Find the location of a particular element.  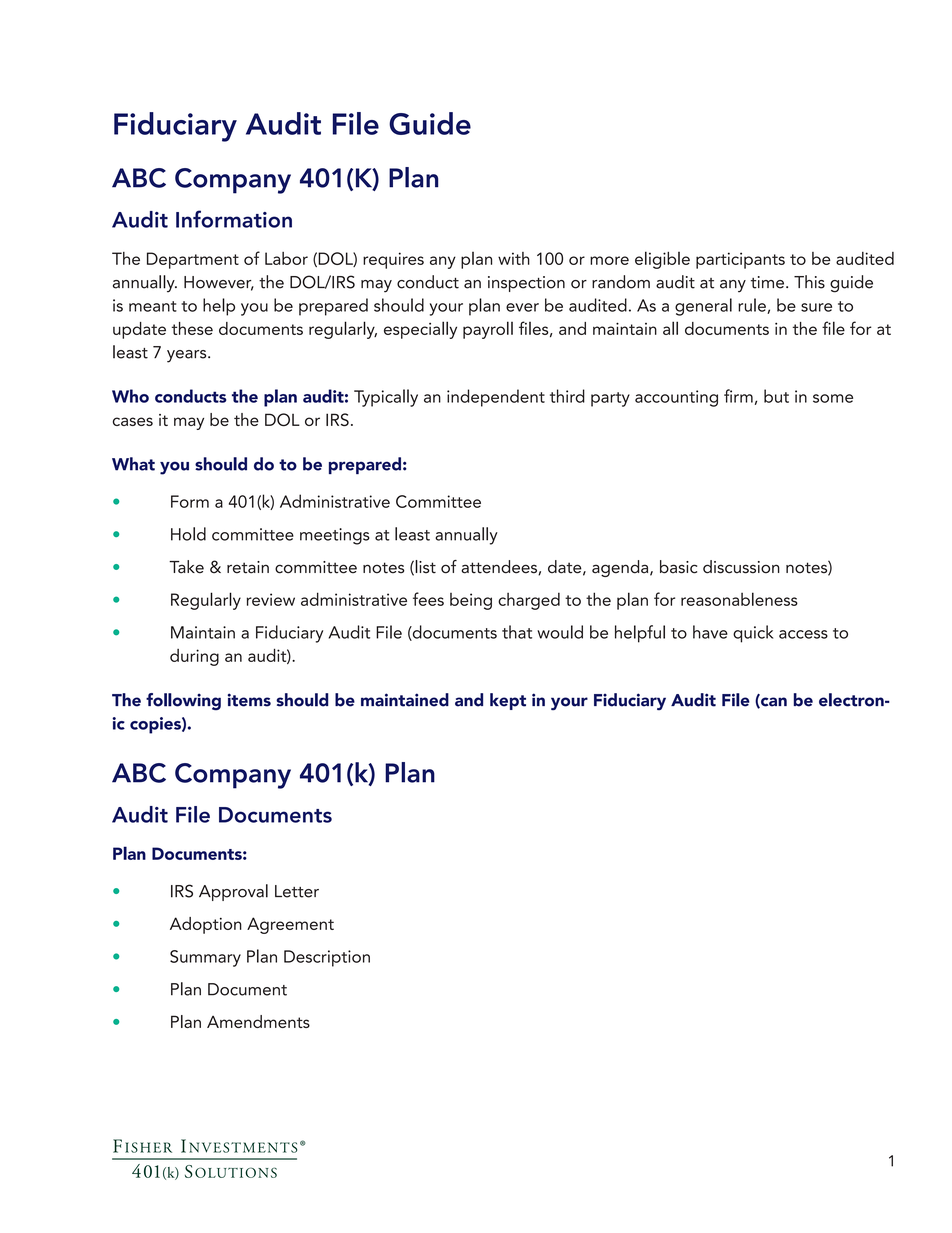

during is located at coordinates (194, 657).
